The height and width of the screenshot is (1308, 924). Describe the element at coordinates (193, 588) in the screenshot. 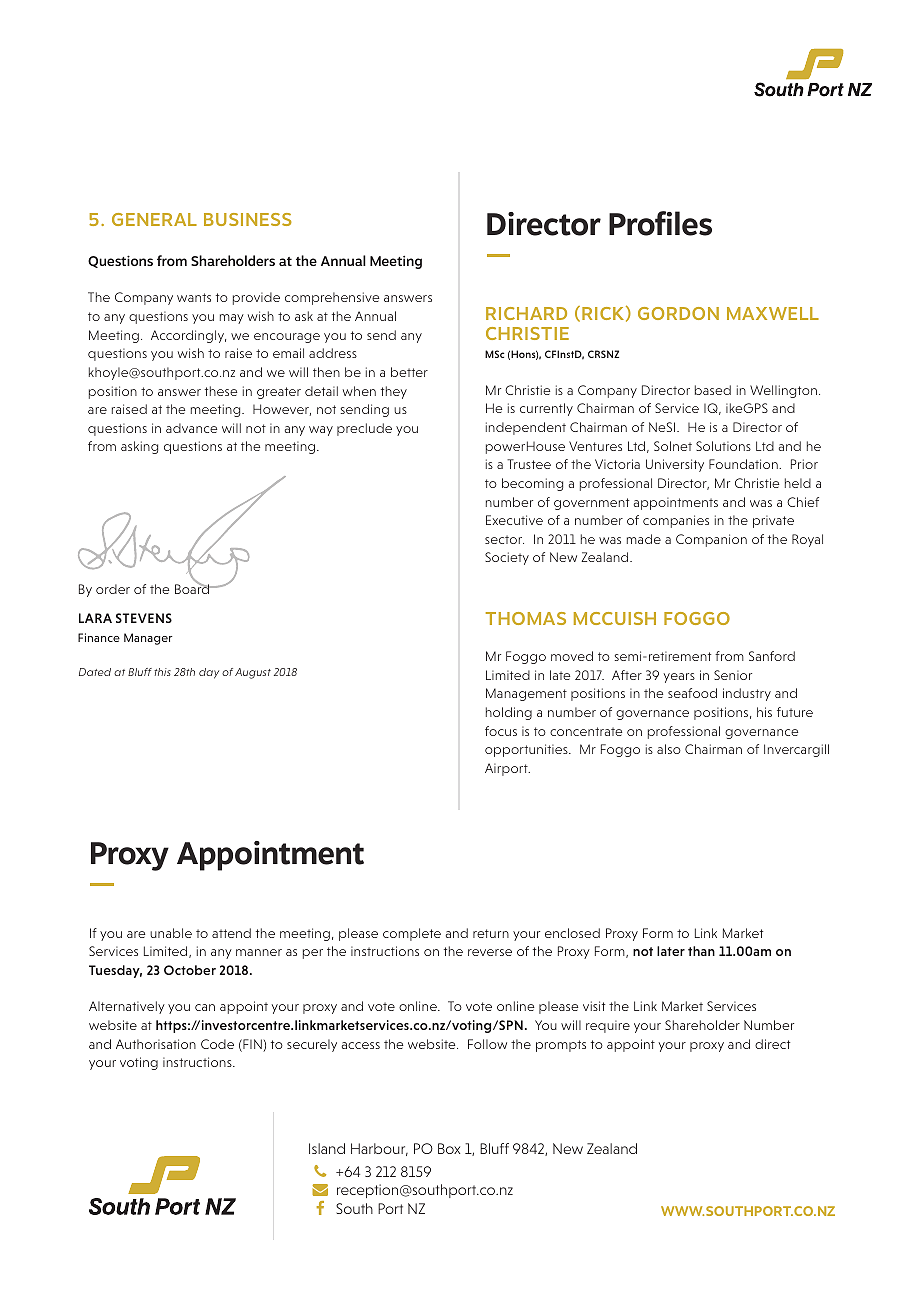

I see `Board` at that location.
